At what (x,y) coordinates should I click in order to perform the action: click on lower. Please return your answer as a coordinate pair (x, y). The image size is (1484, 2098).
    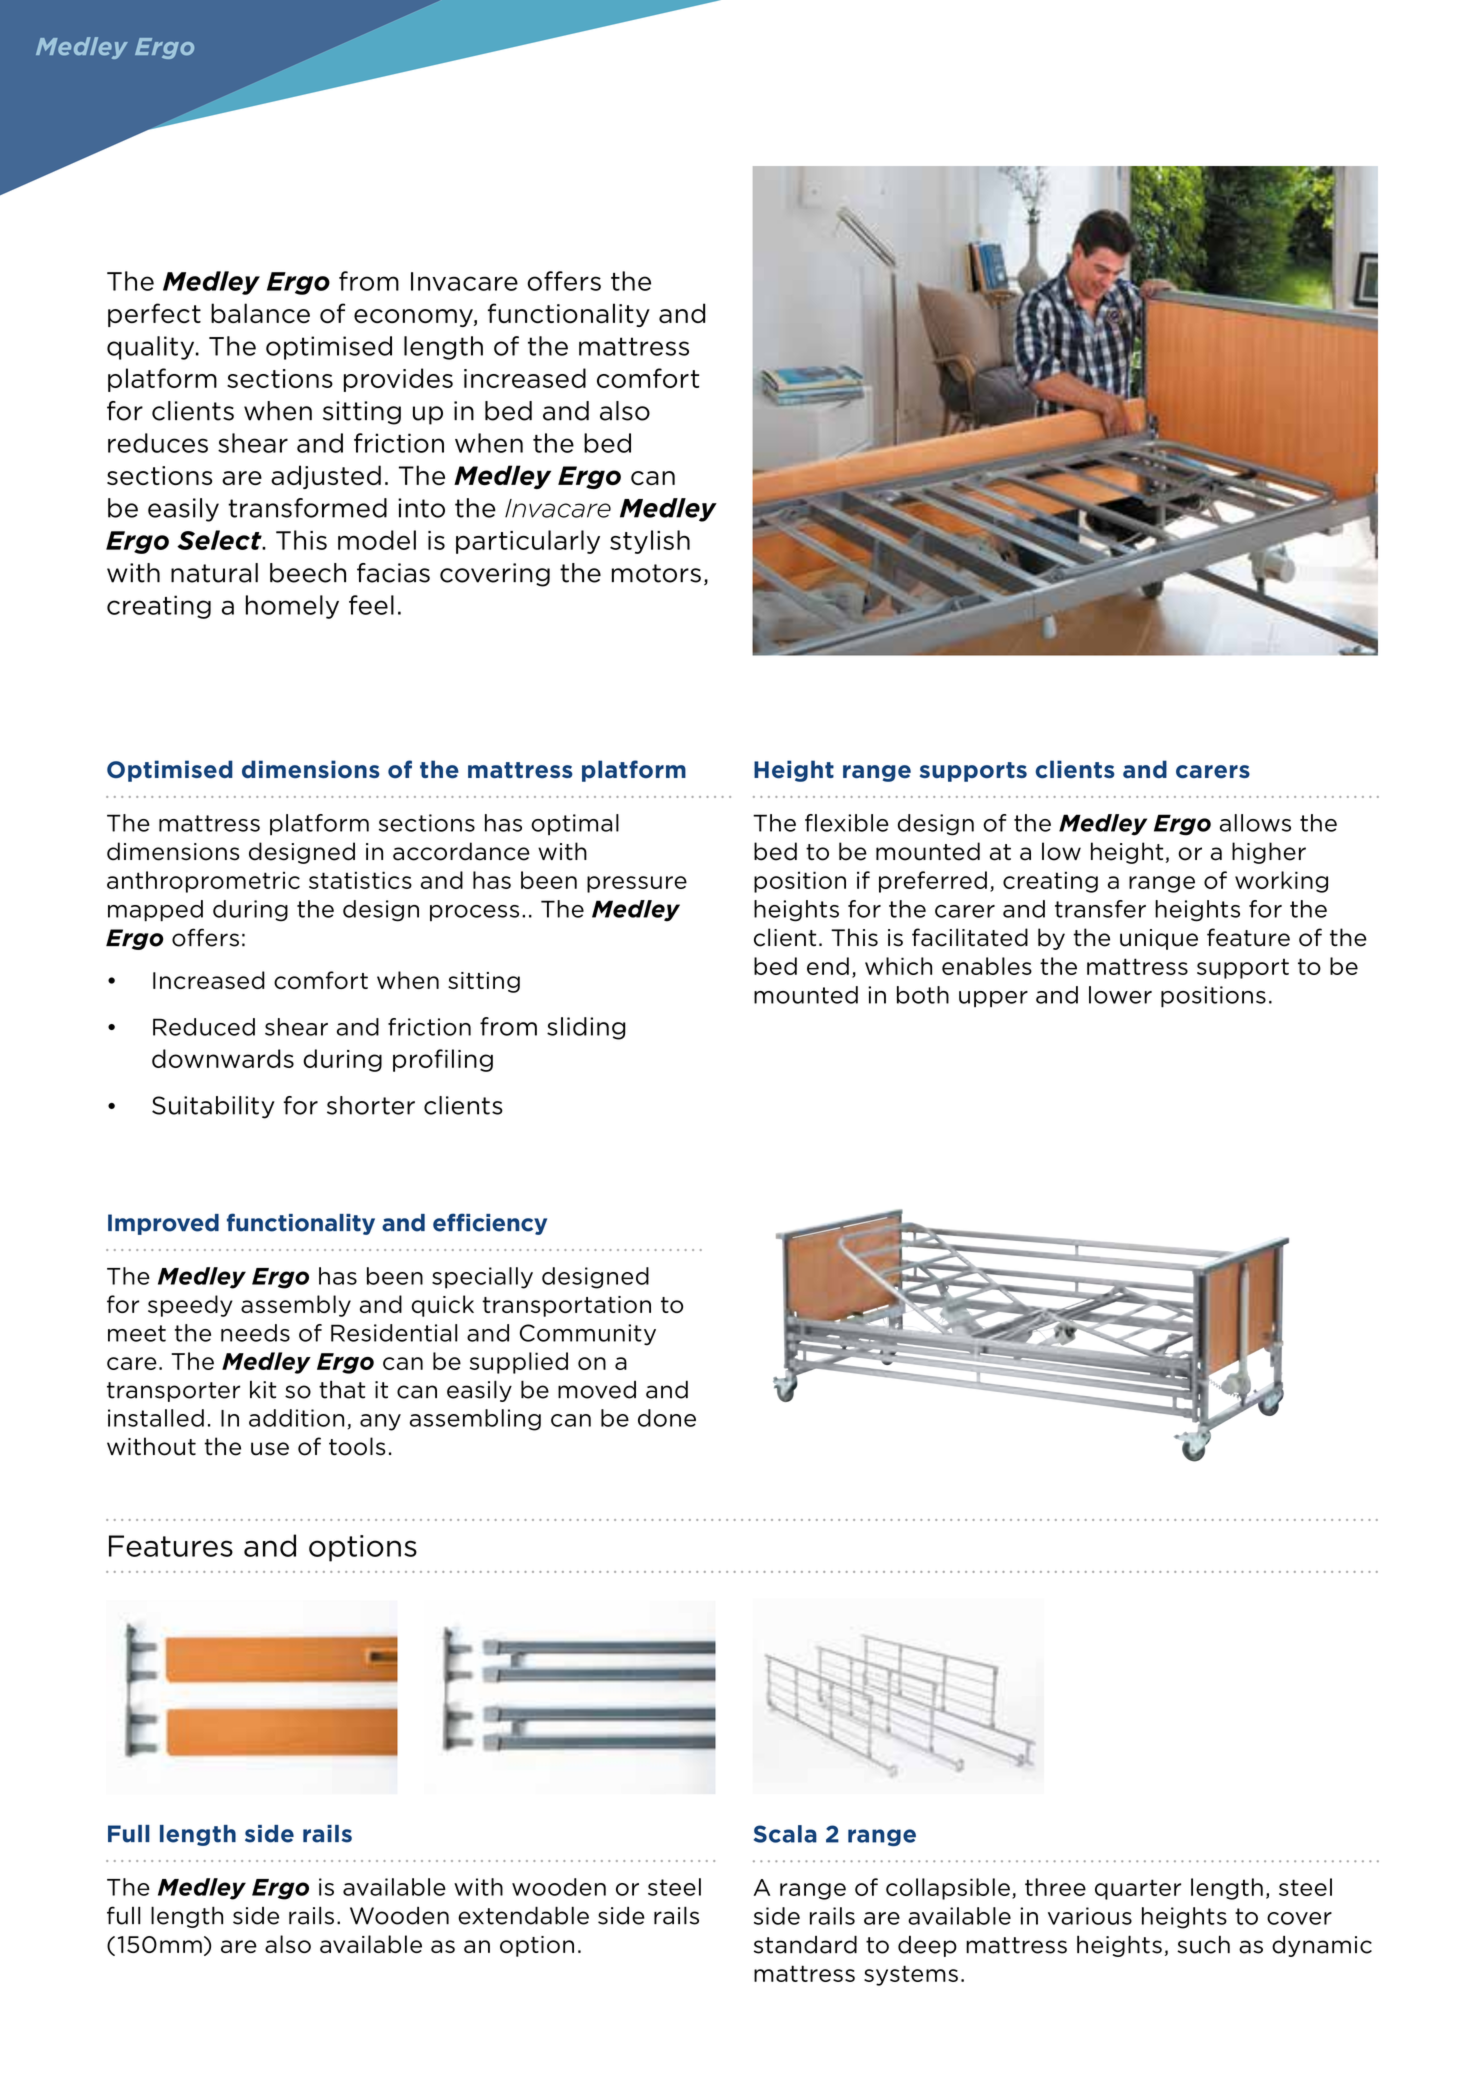
    Looking at the image, I should click on (1120, 995).
